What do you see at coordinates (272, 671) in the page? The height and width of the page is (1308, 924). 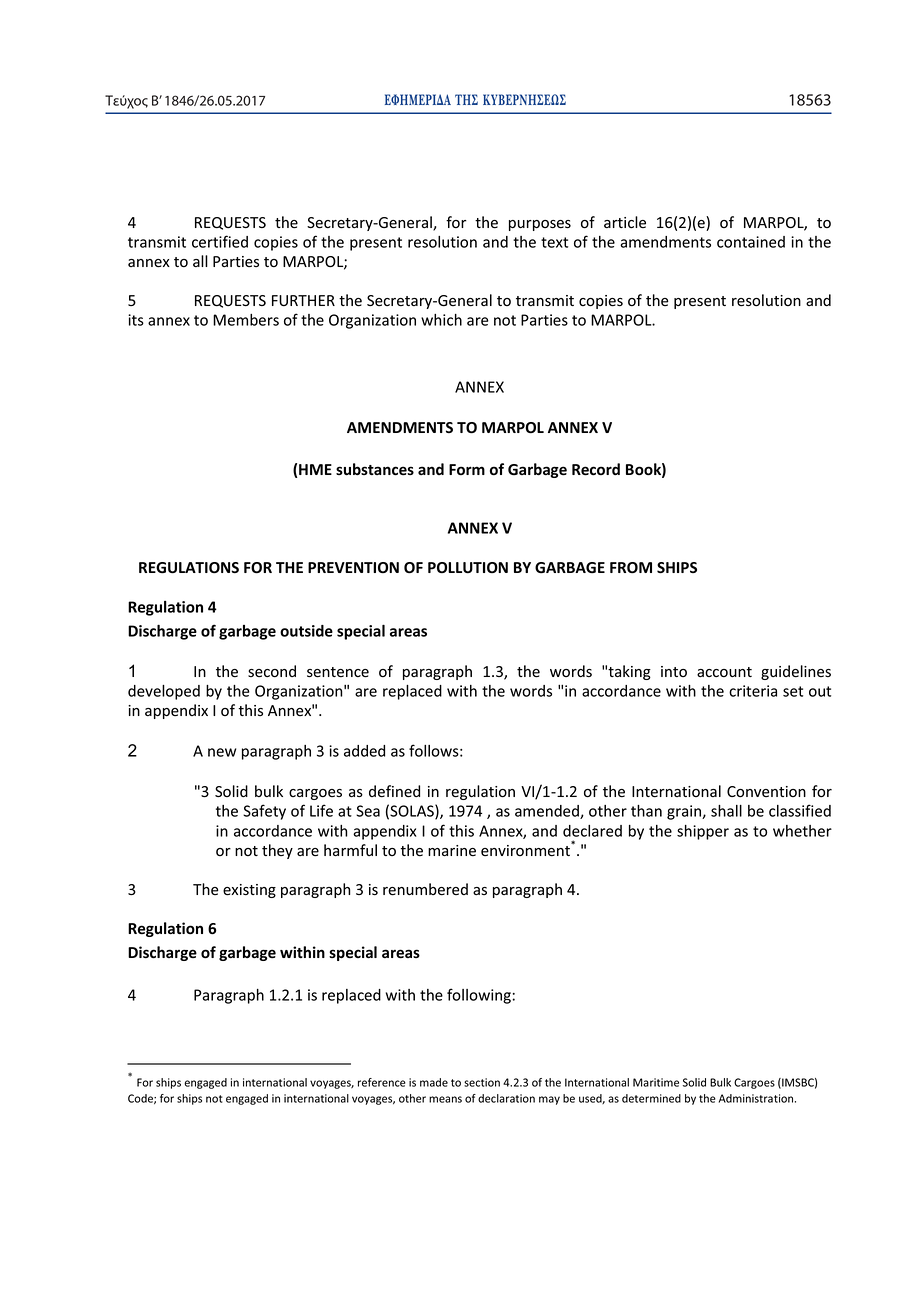 I see `second` at bounding box center [272, 671].
